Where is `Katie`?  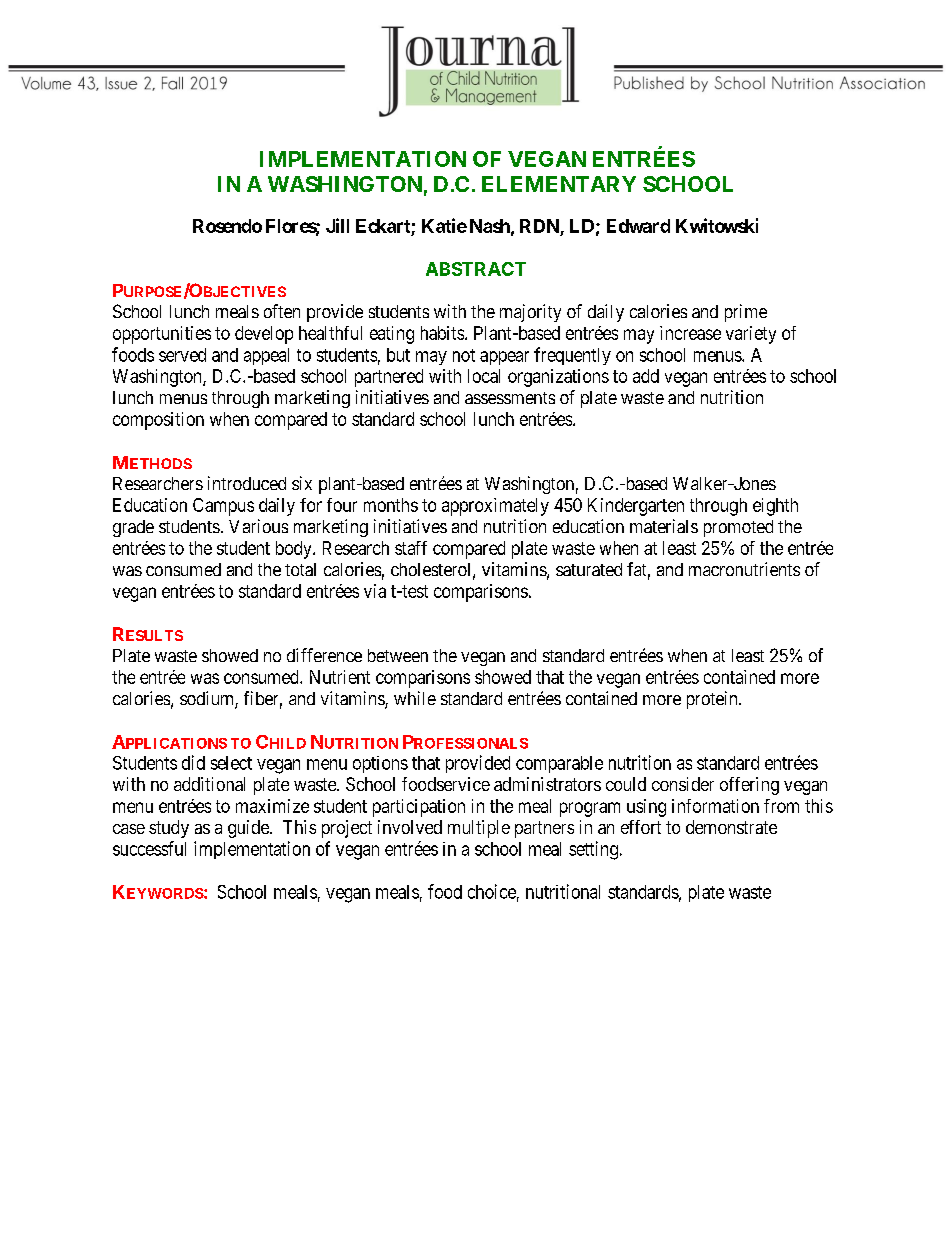 Katie is located at coordinates (444, 225).
